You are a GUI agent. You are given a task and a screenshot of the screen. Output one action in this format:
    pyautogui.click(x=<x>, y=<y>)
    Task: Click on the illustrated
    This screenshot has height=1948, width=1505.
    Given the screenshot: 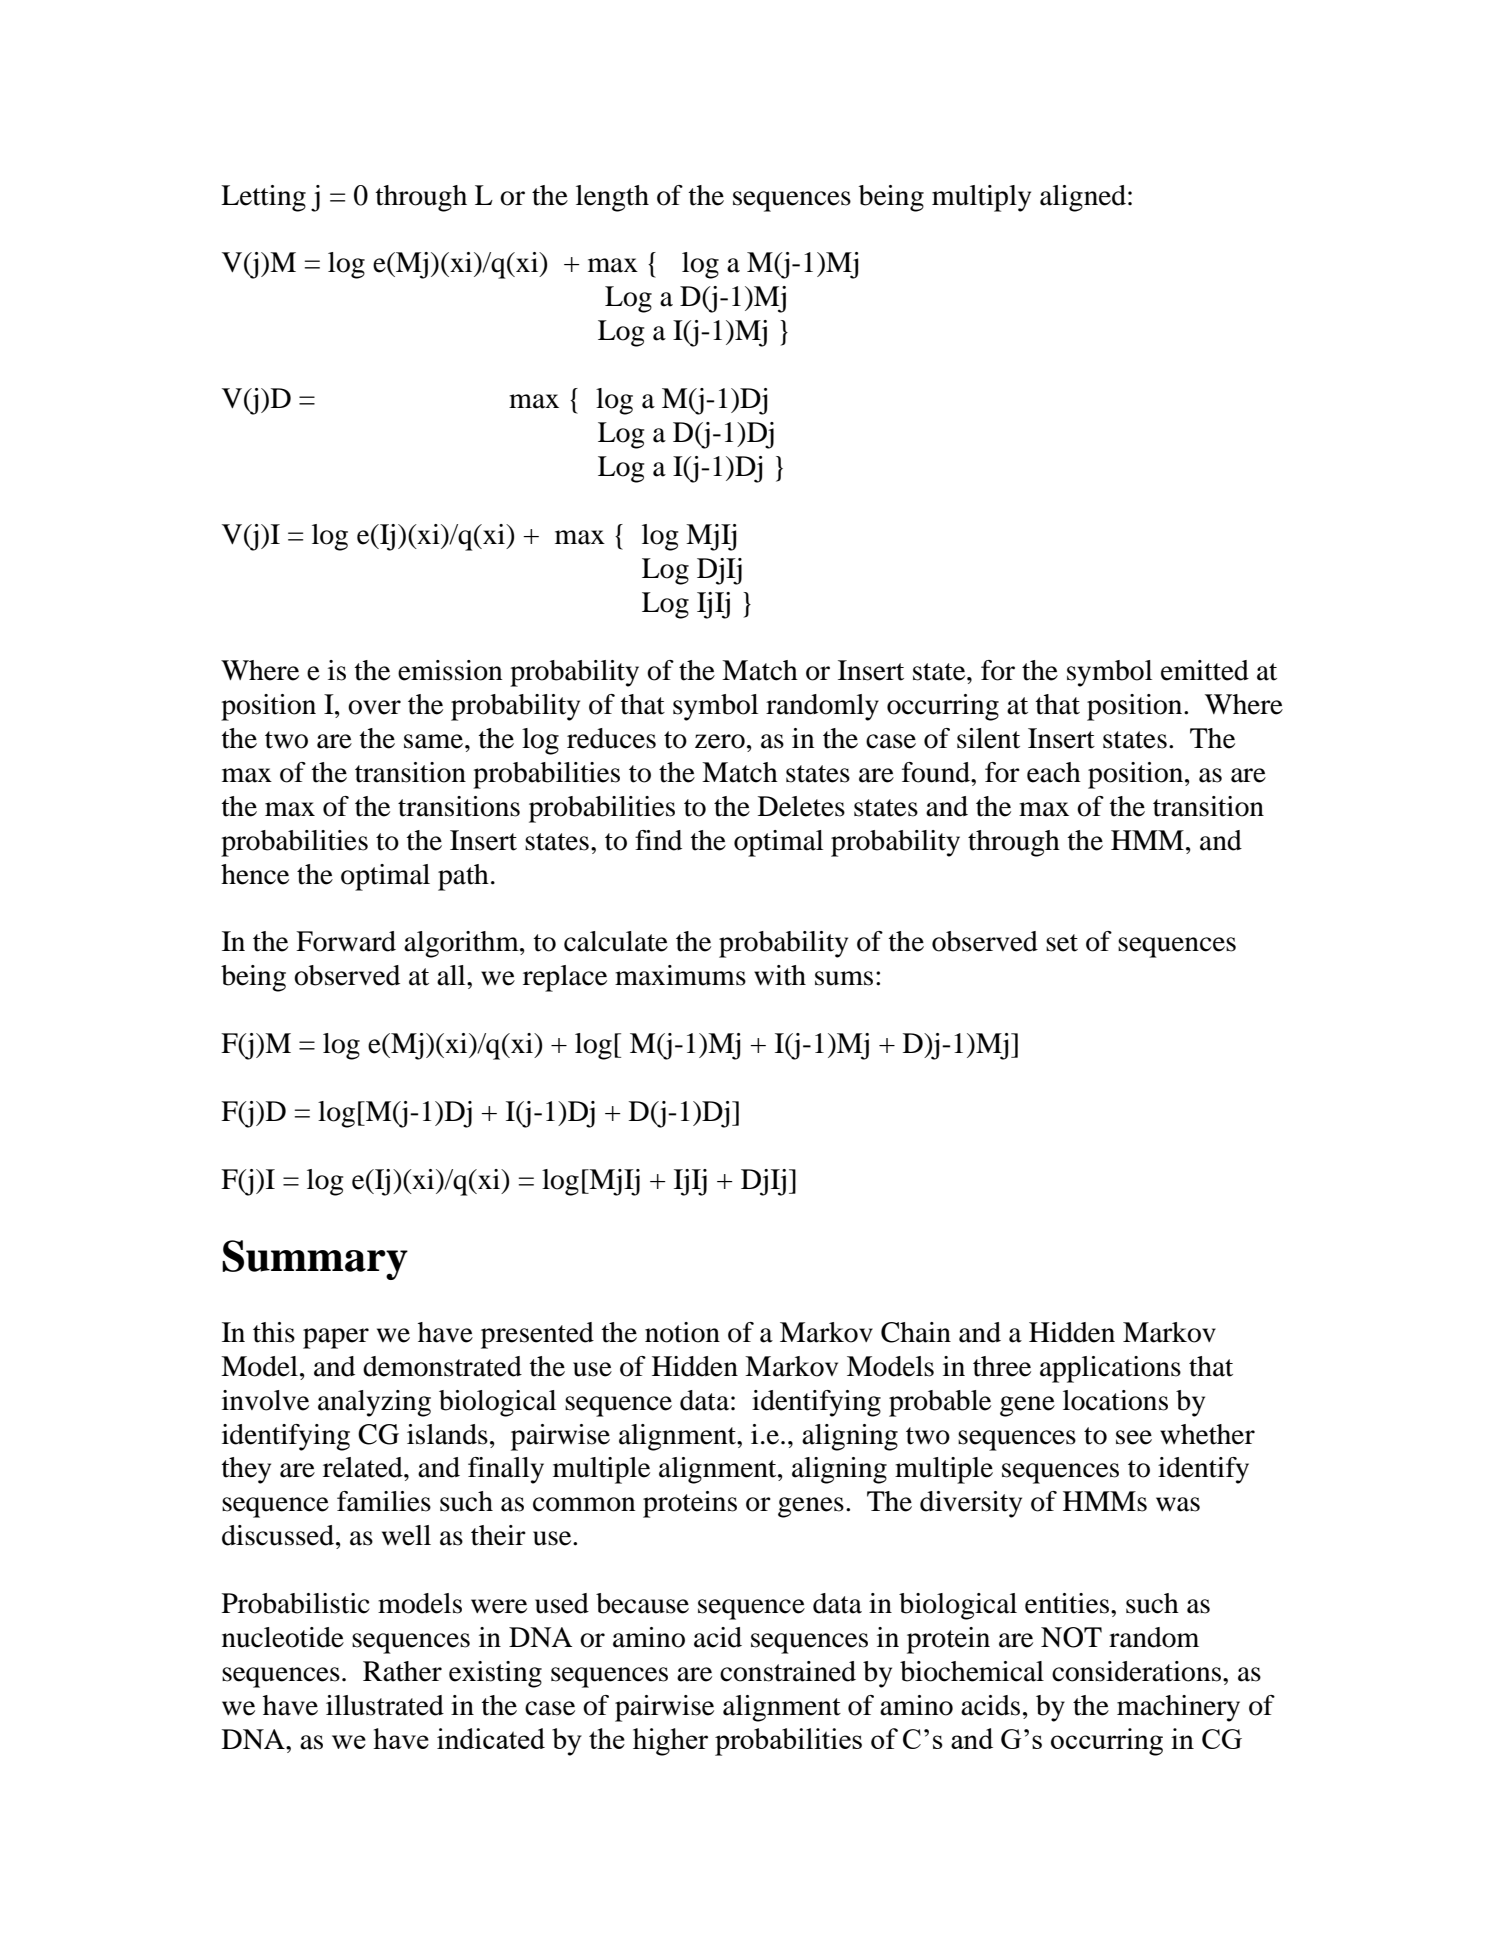 What is the action you would take?
    pyautogui.click(x=385, y=1705)
